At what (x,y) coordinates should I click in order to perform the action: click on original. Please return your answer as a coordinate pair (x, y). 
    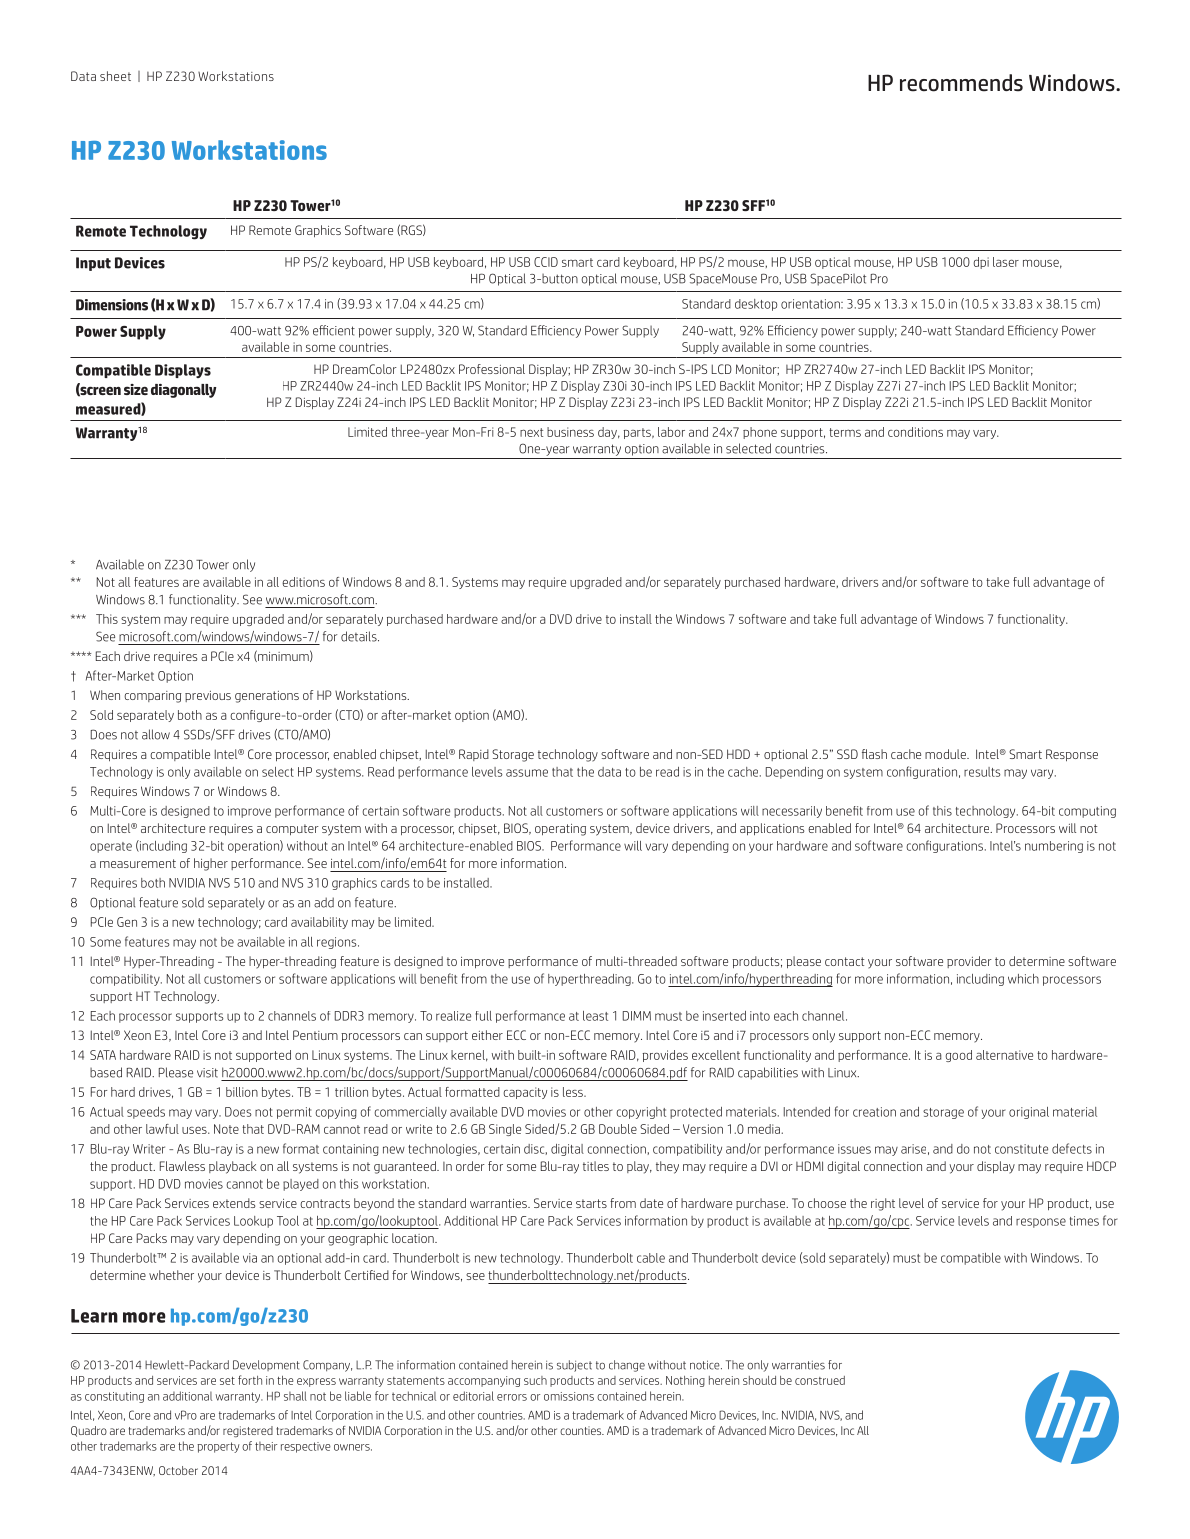
    Looking at the image, I should click on (1029, 1113).
